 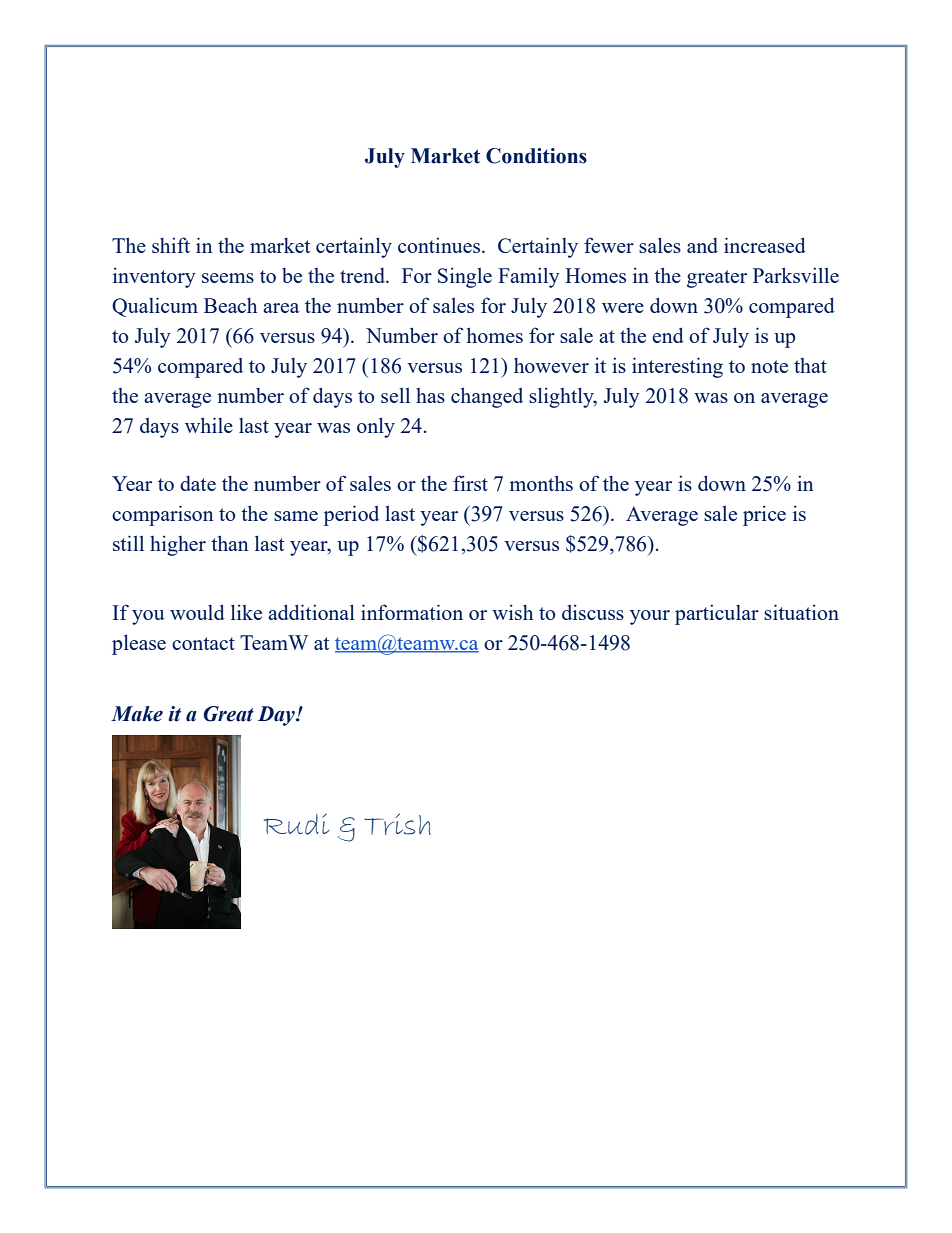 I want to click on and, so click(x=702, y=245).
